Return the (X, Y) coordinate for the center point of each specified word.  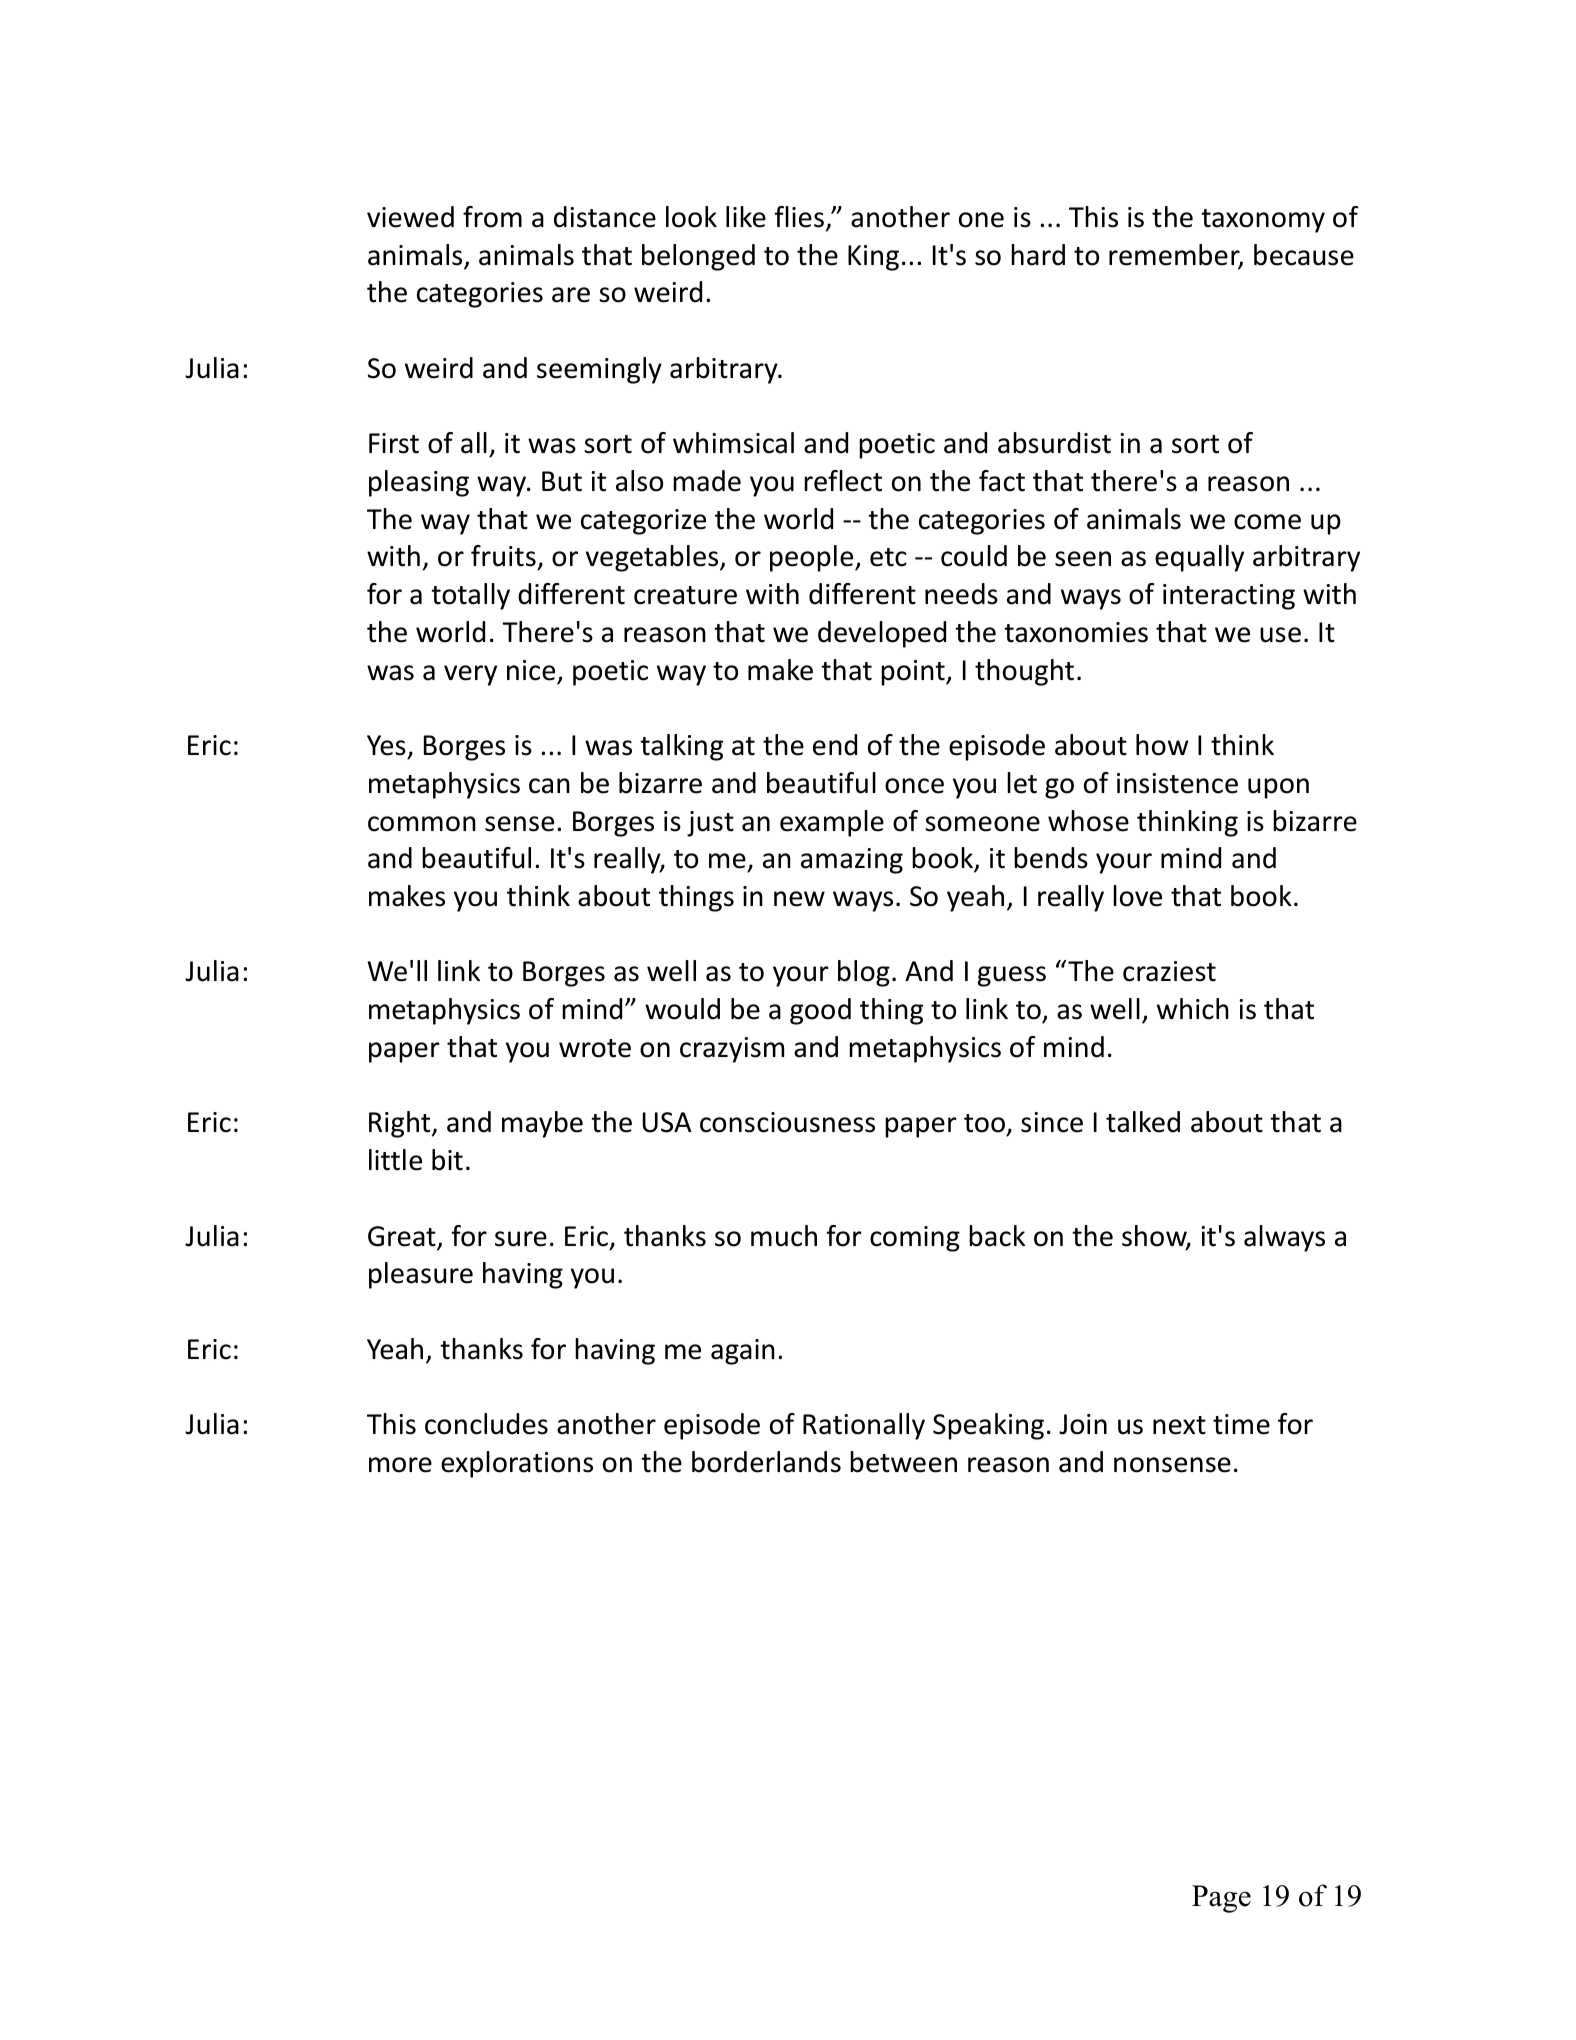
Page (1221, 1899)
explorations (517, 1464)
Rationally (864, 1426)
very (470, 675)
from (492, 217)
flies (799, 217)
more (400, 1465)
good (820, 1011)
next (1179, 1425)
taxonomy (1263, 221)
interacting (1229, 597)
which (1193, 1009)
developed (882, 634)
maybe (542, 1124)
